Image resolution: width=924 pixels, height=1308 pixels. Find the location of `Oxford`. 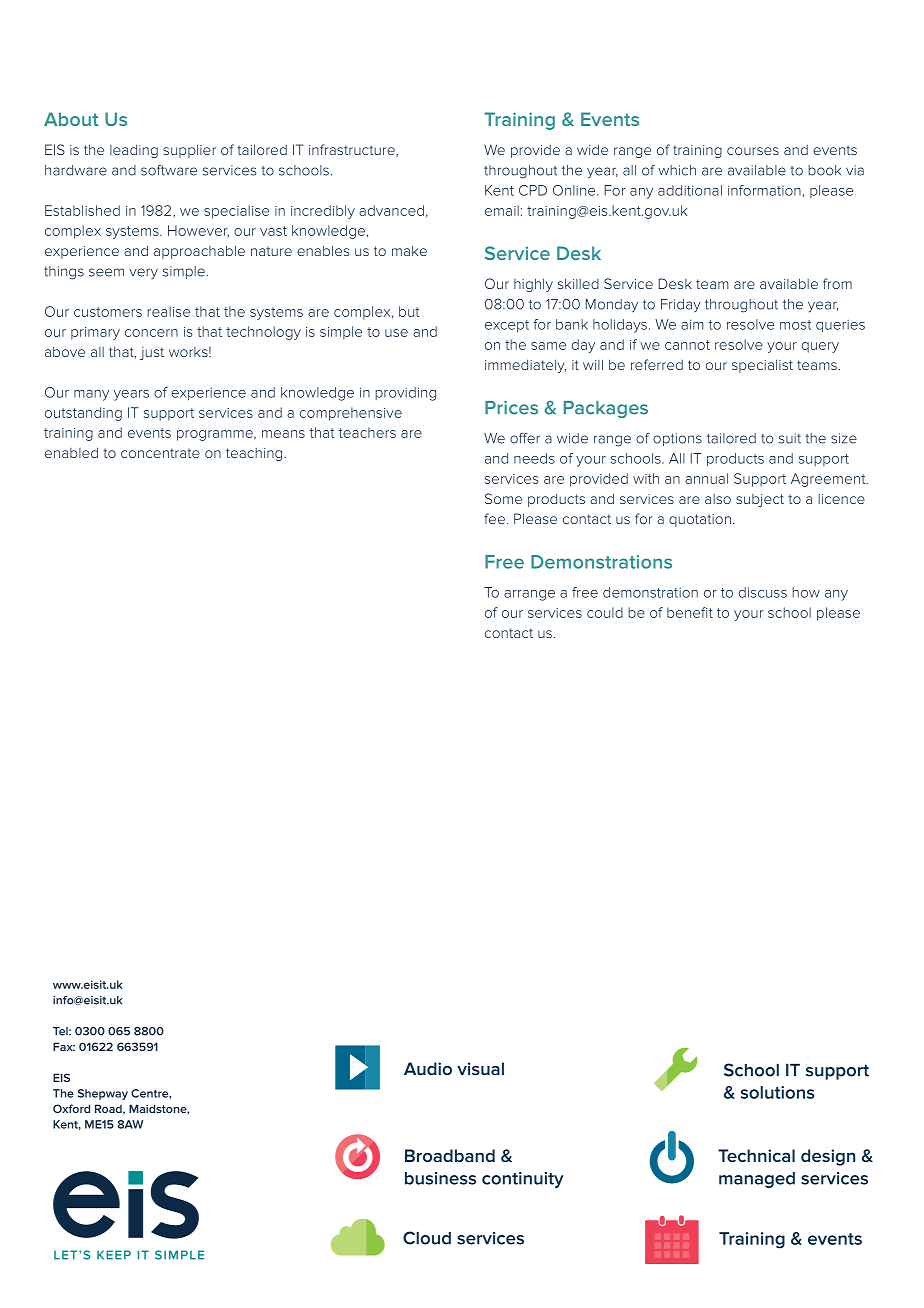

Oxford is located at coordinates (71, 1108).
